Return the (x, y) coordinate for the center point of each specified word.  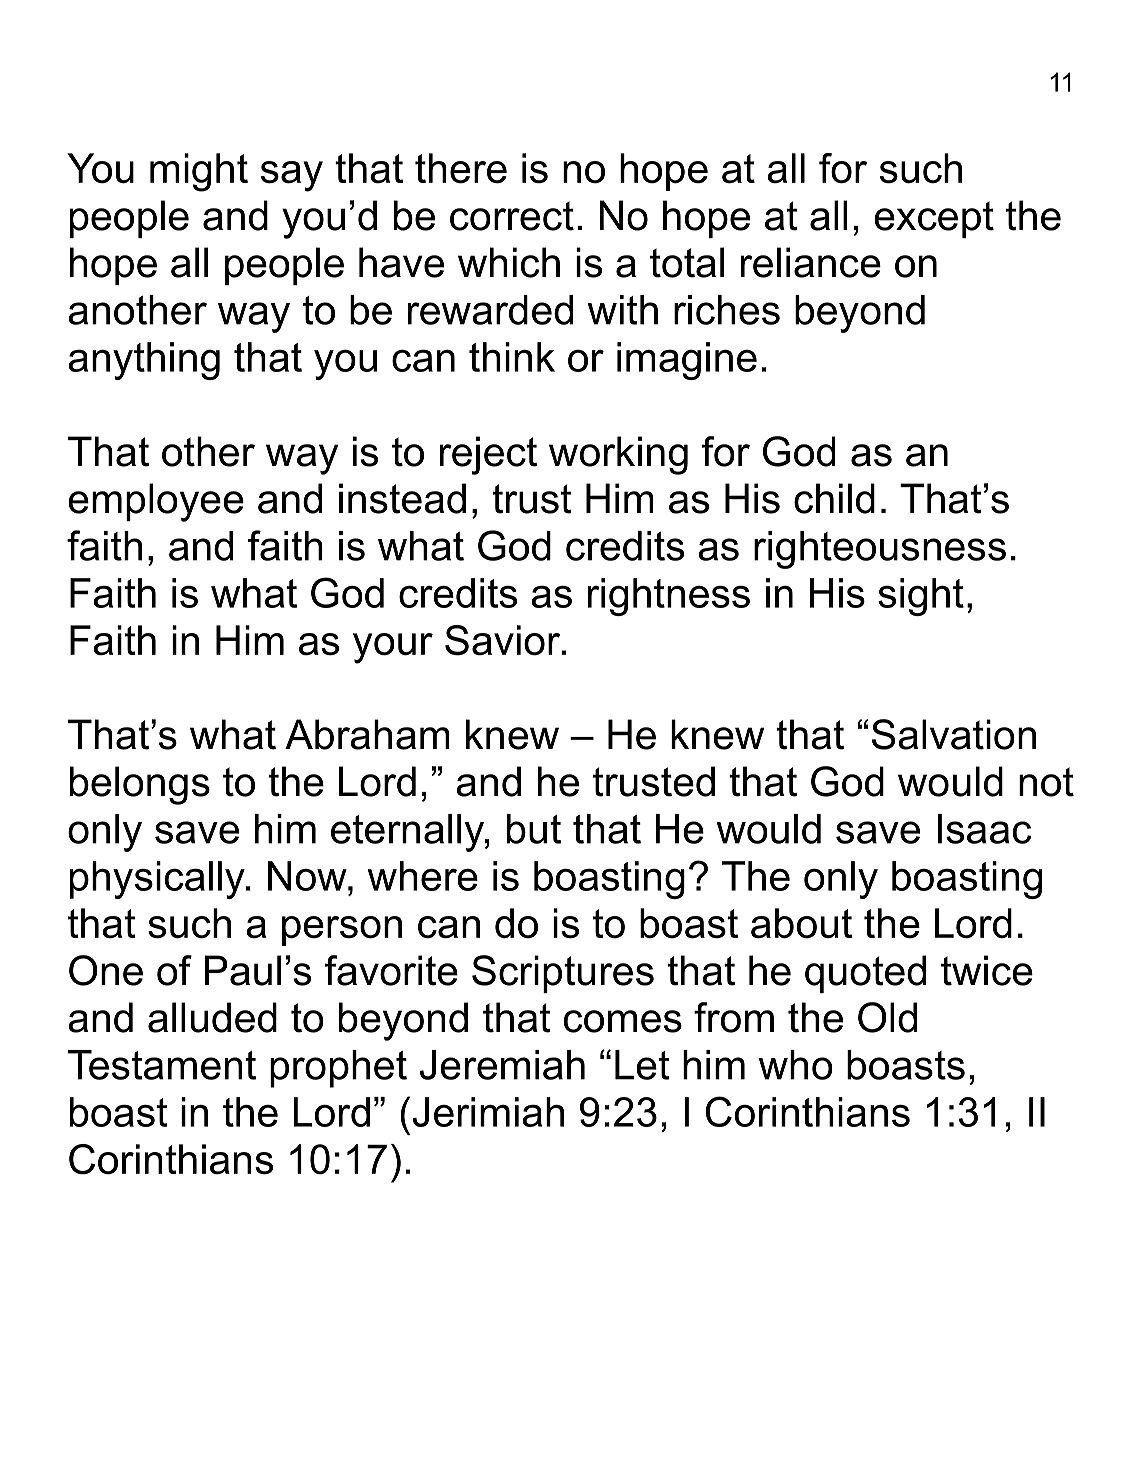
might (199, 172)
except (934, 219)
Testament (162, 1065)
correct (512, 216)
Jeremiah (502, 1065)
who (795, 1065)
